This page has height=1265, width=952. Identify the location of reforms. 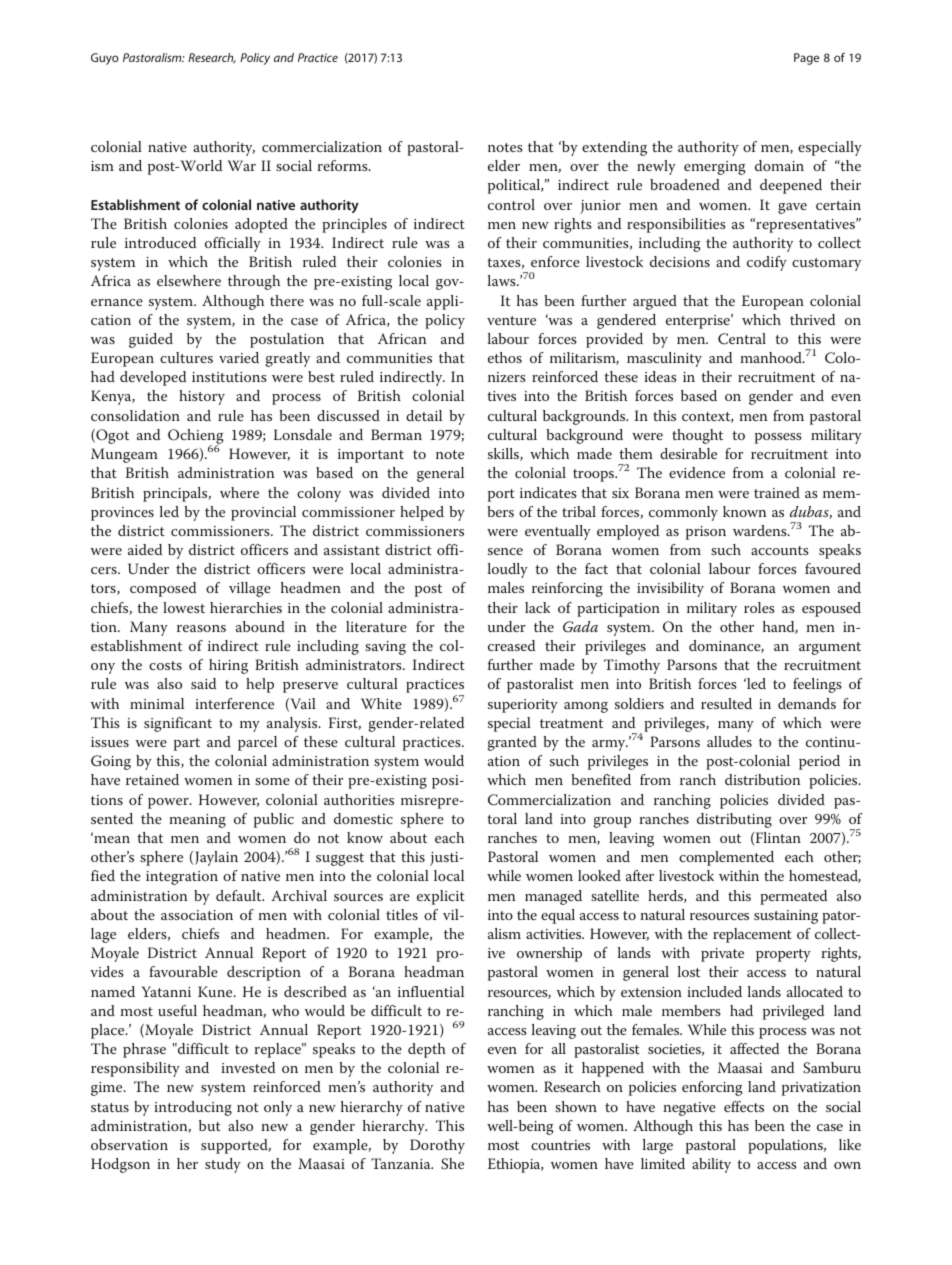
(343, 165).
